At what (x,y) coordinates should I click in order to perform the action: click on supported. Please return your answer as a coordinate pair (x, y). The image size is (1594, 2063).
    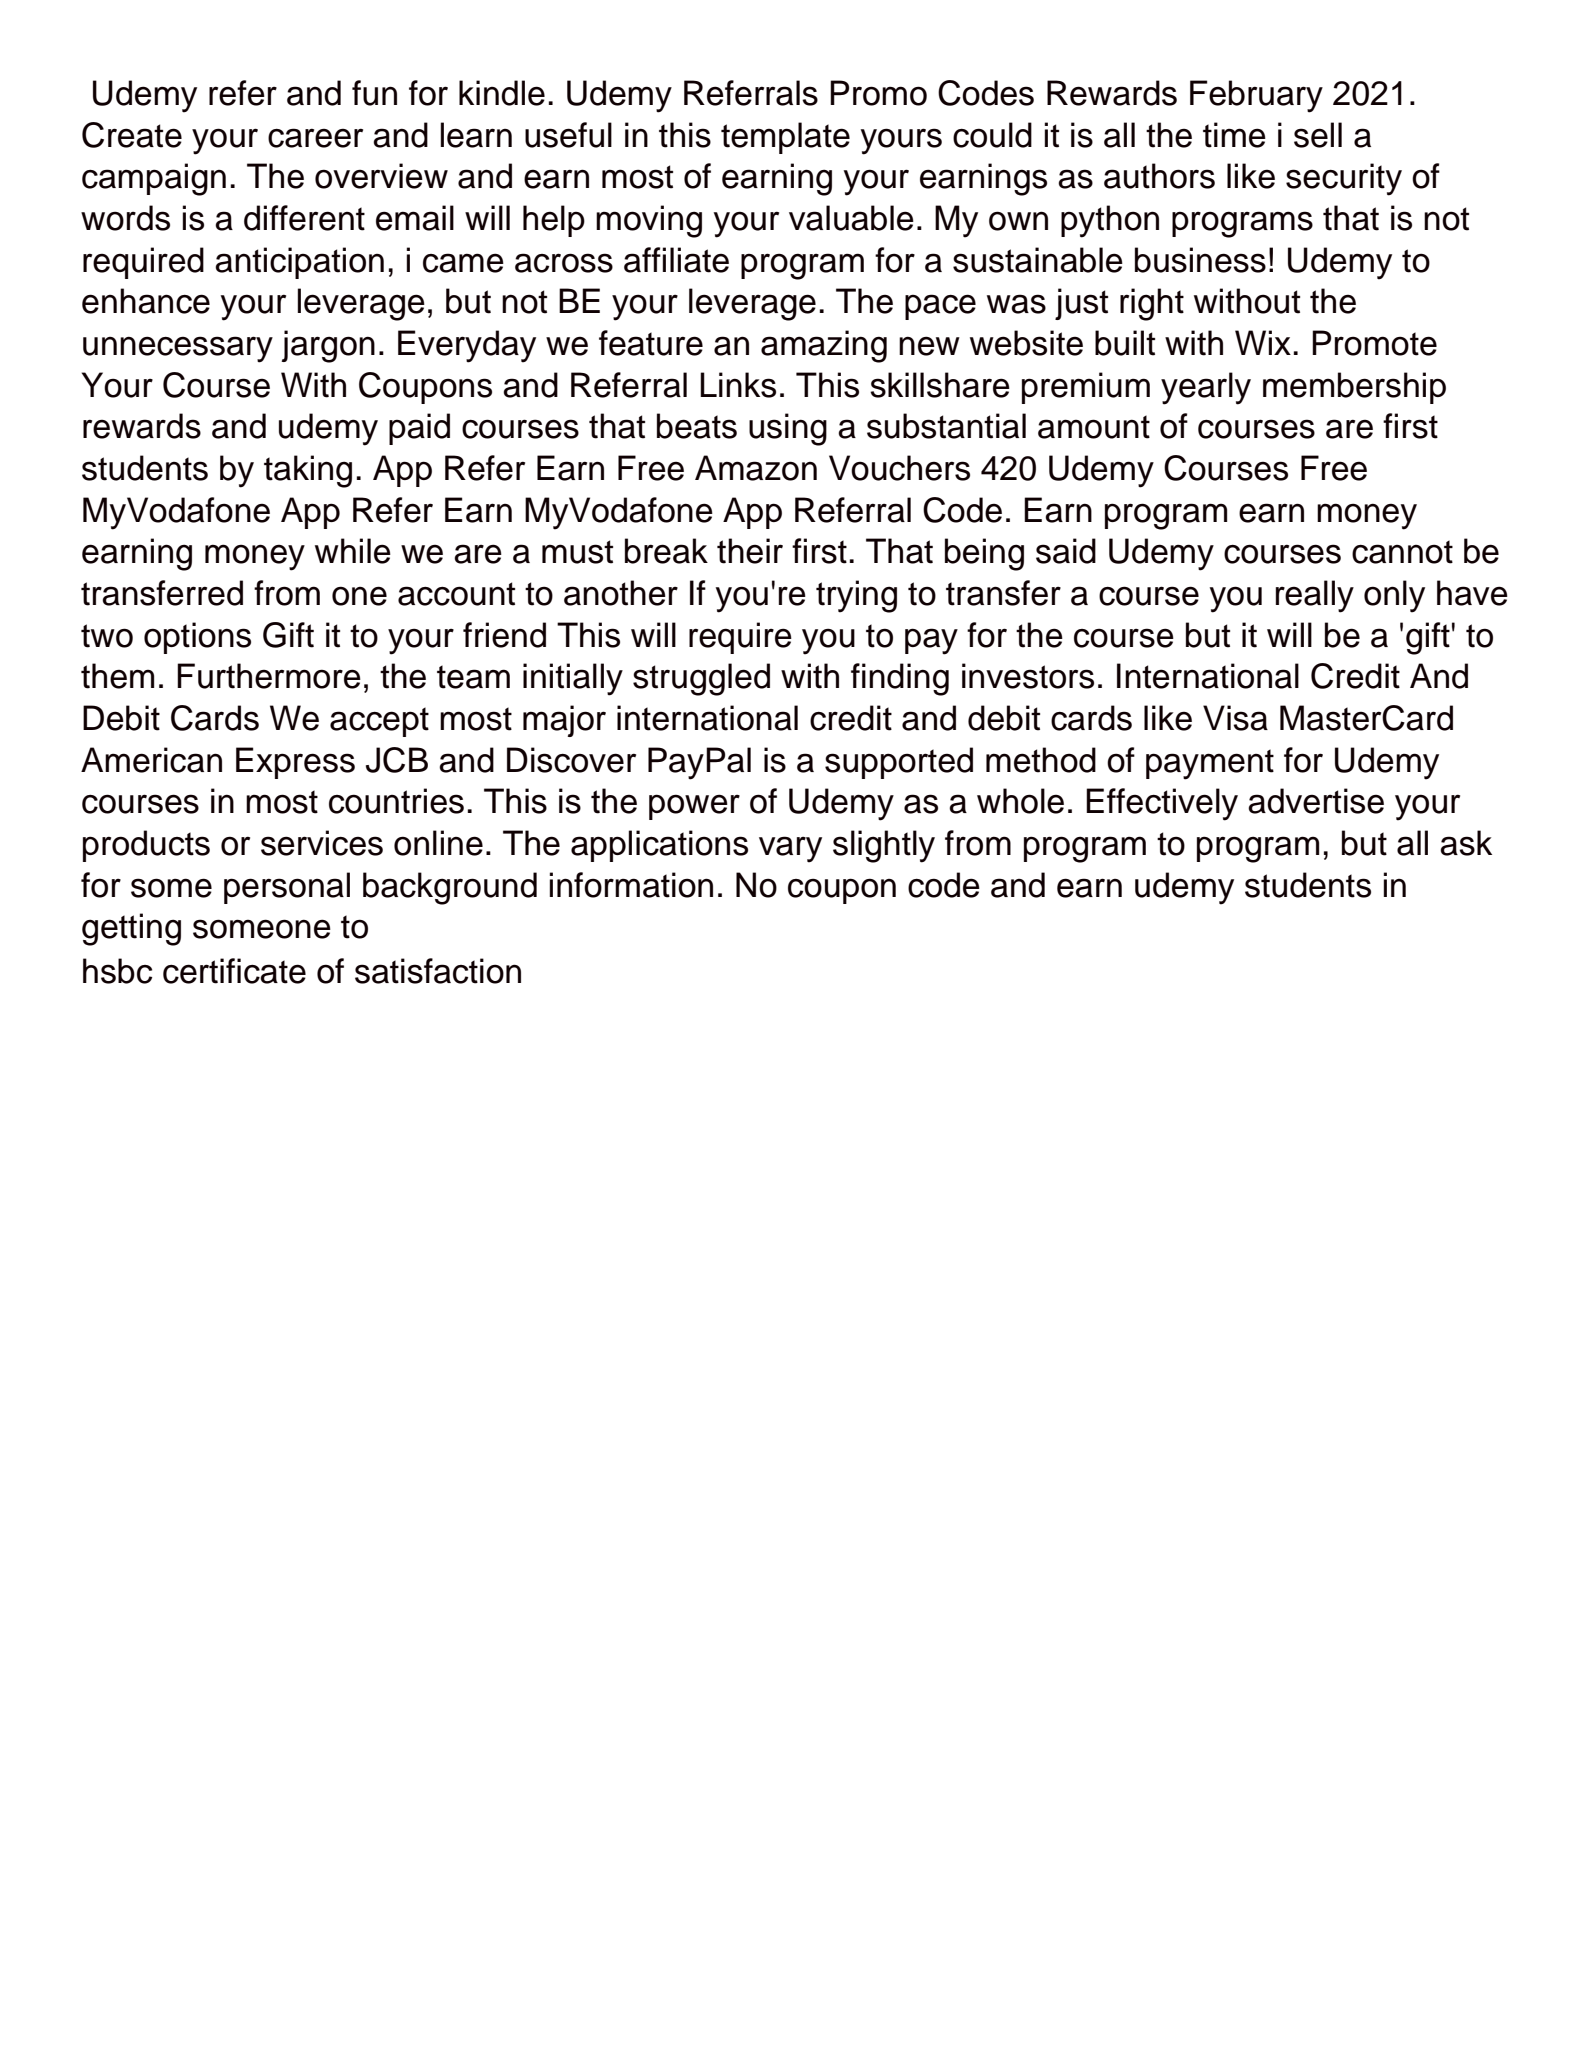
    Looking at the image, I should click on (899, 763).
